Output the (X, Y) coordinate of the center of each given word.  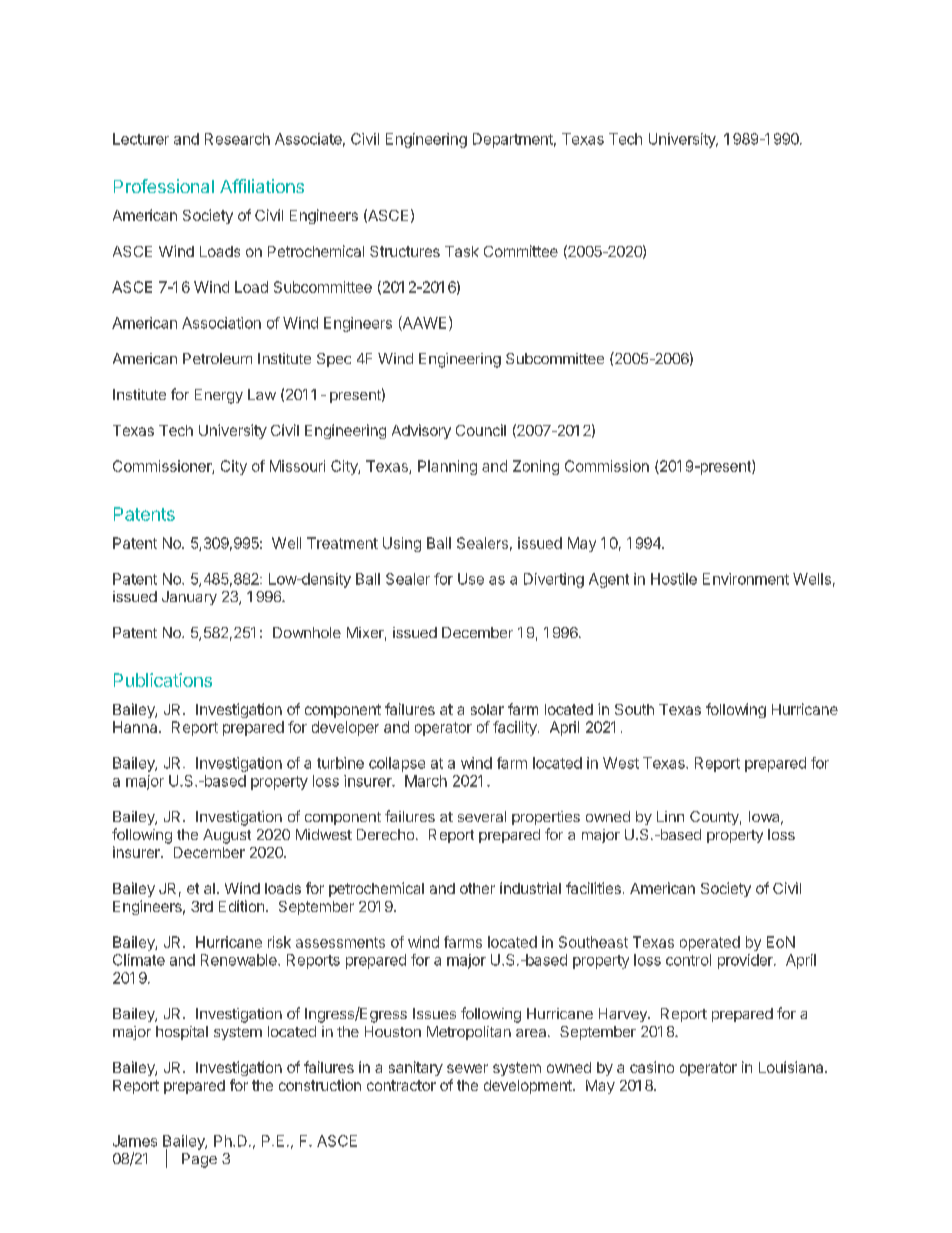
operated (710, 943)
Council (481, 430)
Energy (219, 396)
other (477, 888)
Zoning (536, 467)
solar (487, 709)
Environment (746, 579)
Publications (163, 680)
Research (237, 139)
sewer (467, 1068)
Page (199, 1160)
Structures (405, 251)
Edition (241, 906)
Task (462, 251)
